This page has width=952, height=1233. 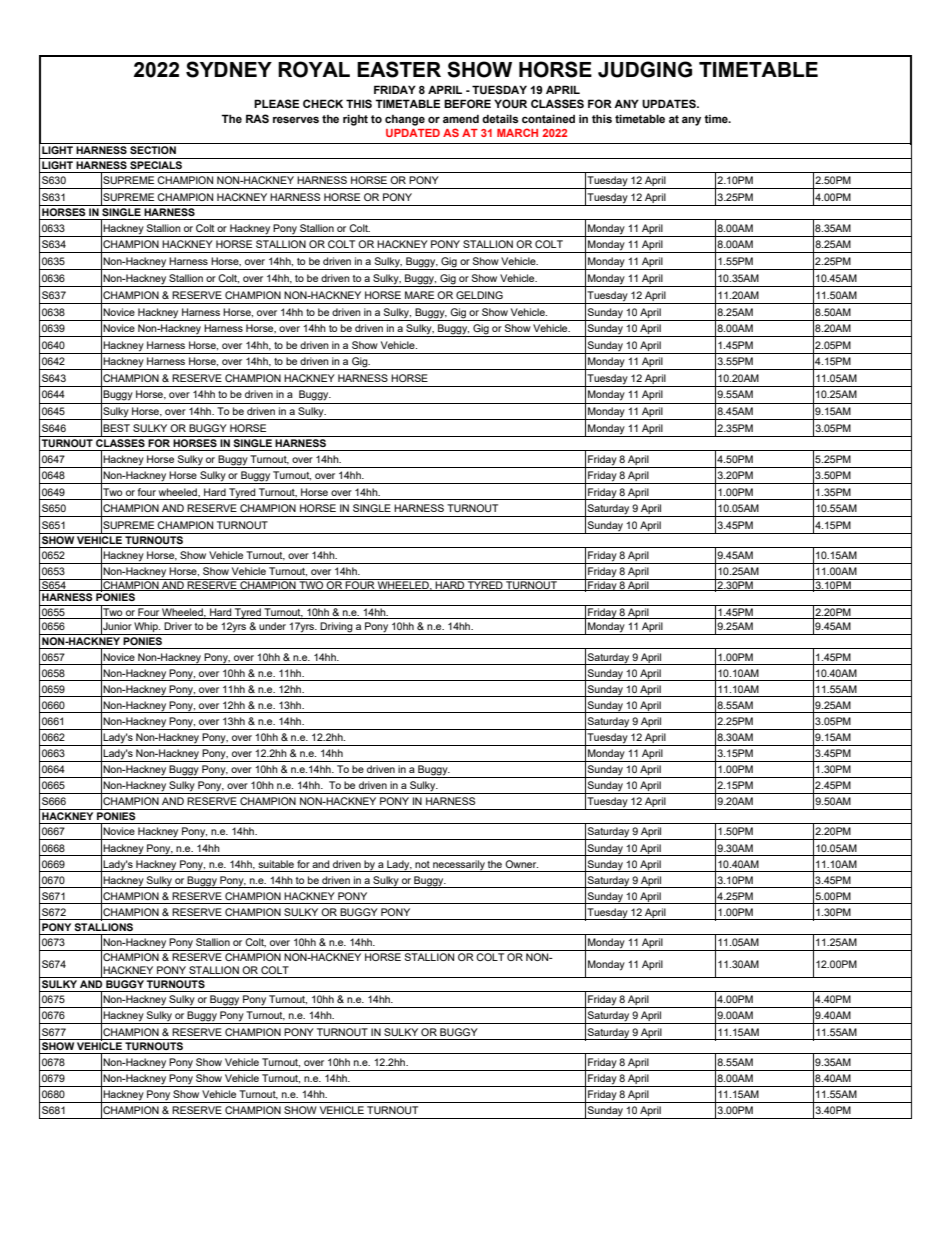 What do you see at coordinates (479, 295) in the page?
I see `GELDING` at bounding box center [479, 295].
